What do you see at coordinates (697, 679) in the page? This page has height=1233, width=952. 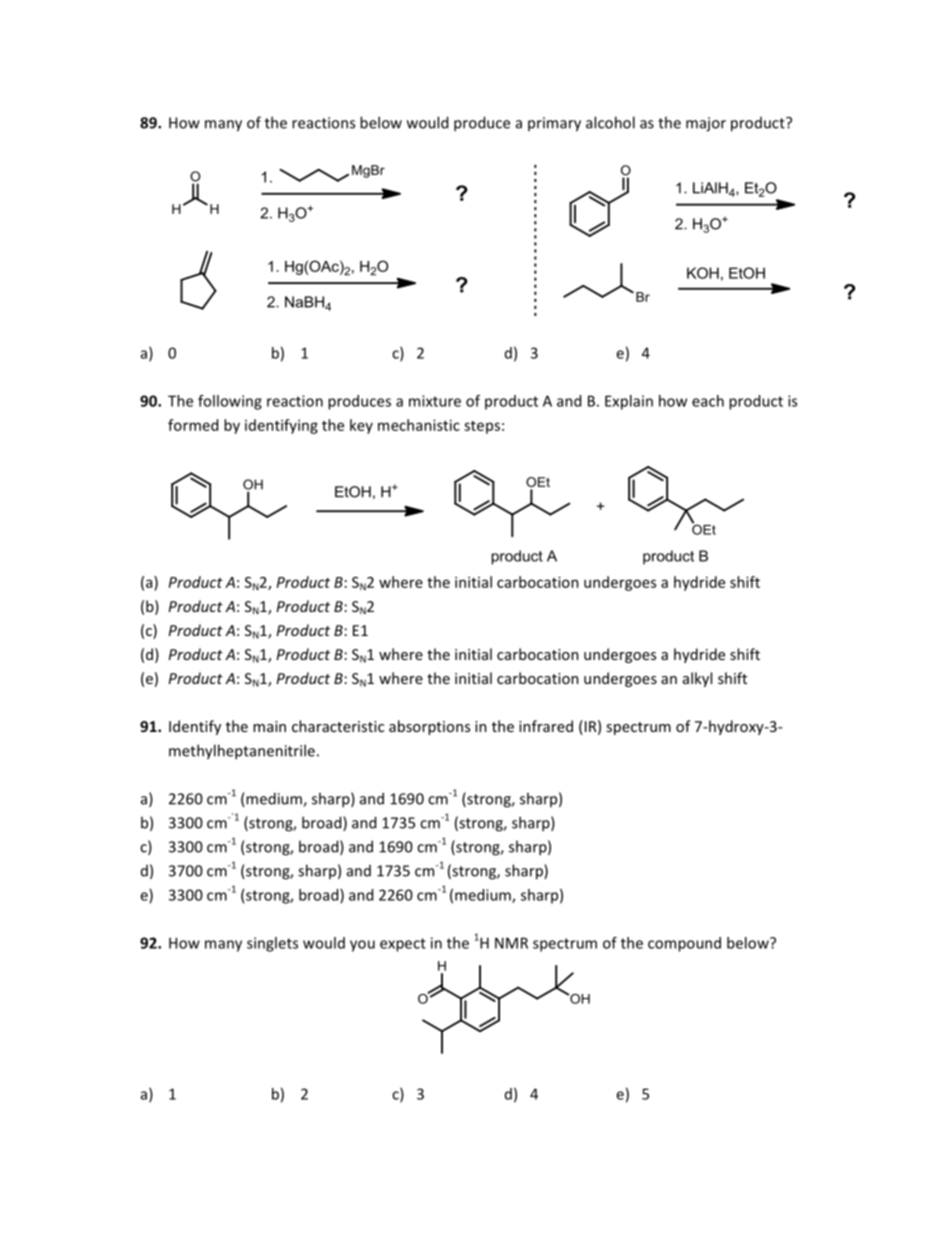 I see `alkyl` at bounding box center [697, 679].
